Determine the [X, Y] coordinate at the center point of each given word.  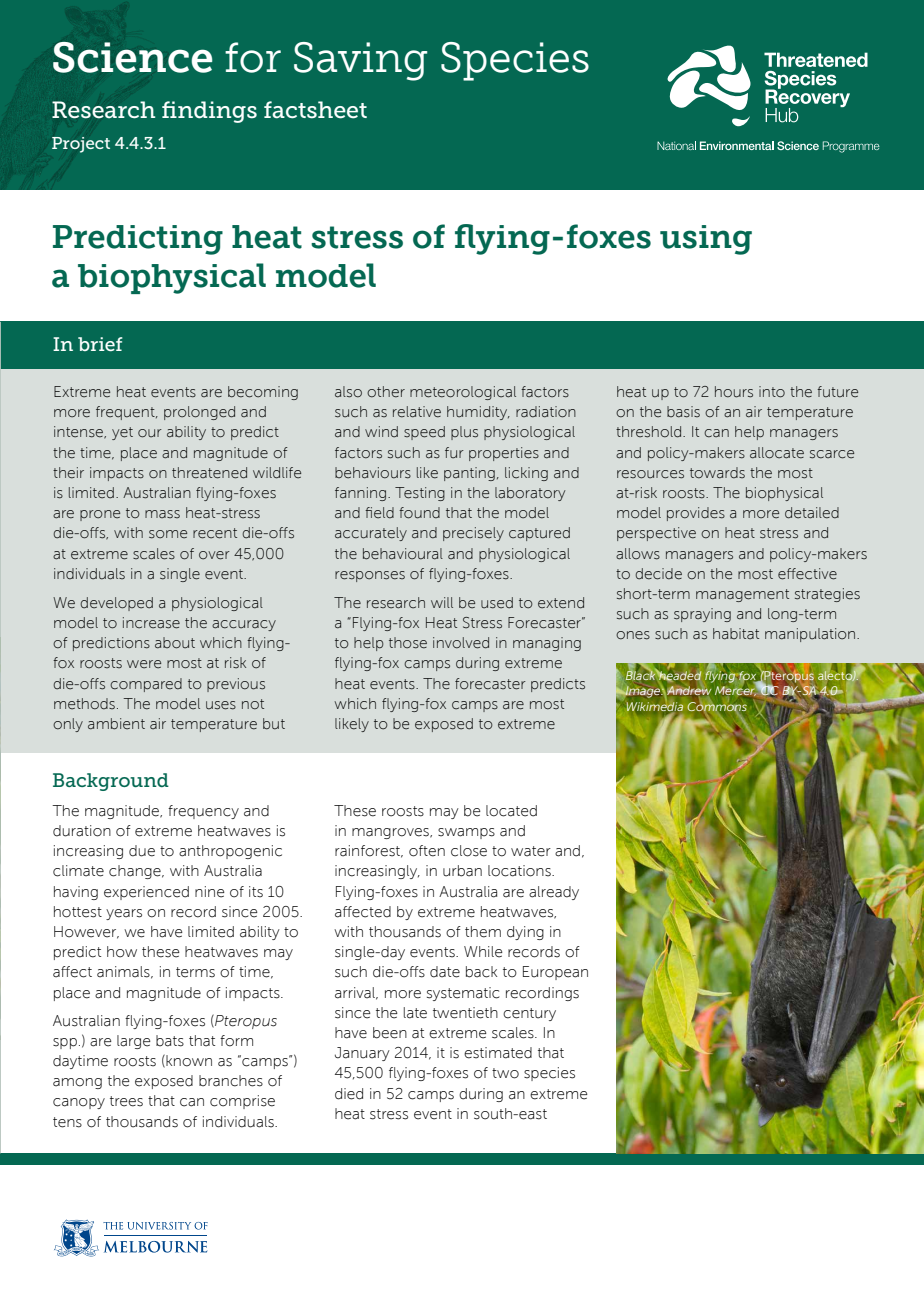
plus [464, 433]
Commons [717, 706]
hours [734, 392]
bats [170, 1041]
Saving [360, 61]
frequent [126, 413]
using [706, 240]
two [505, 1073]
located [511, 811]
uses [221, 705]
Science [132, 57]
